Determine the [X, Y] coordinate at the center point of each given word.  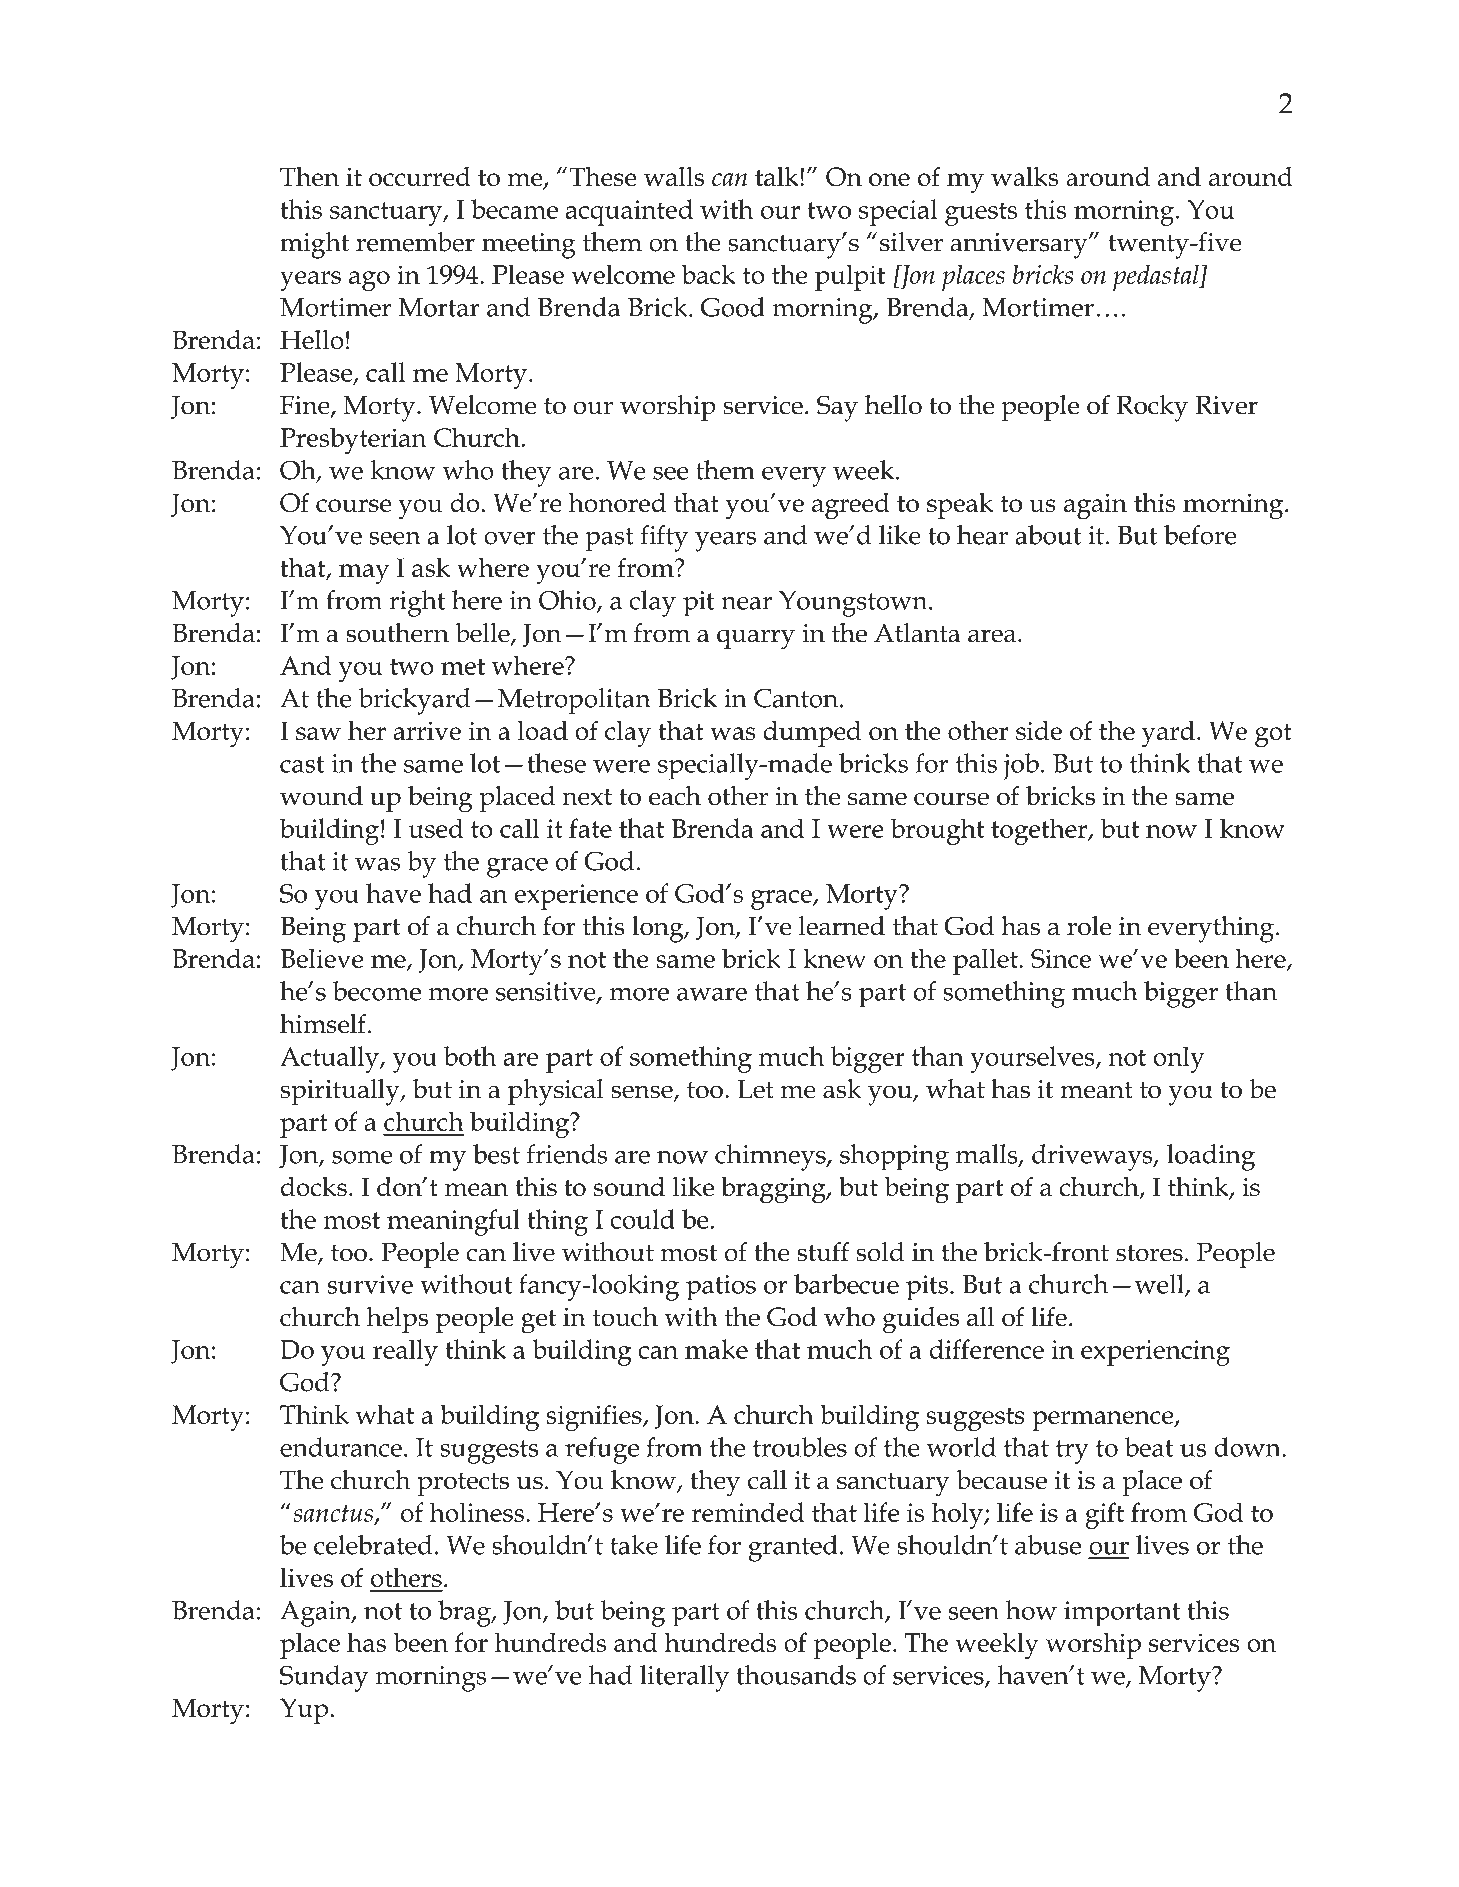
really [405, 1352]
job [1021, 766]
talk [778, 176]
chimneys [771, 1157]
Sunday [324, 1678]
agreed [851, 506]
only [1179, 1059]
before [1200, 535]
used [436, 828]
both [470, 1056]
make [716, 1349]
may [364, 574]
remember [415, 242]
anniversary [1020, 246]
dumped [812, 733]
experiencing [1155, 1353]
